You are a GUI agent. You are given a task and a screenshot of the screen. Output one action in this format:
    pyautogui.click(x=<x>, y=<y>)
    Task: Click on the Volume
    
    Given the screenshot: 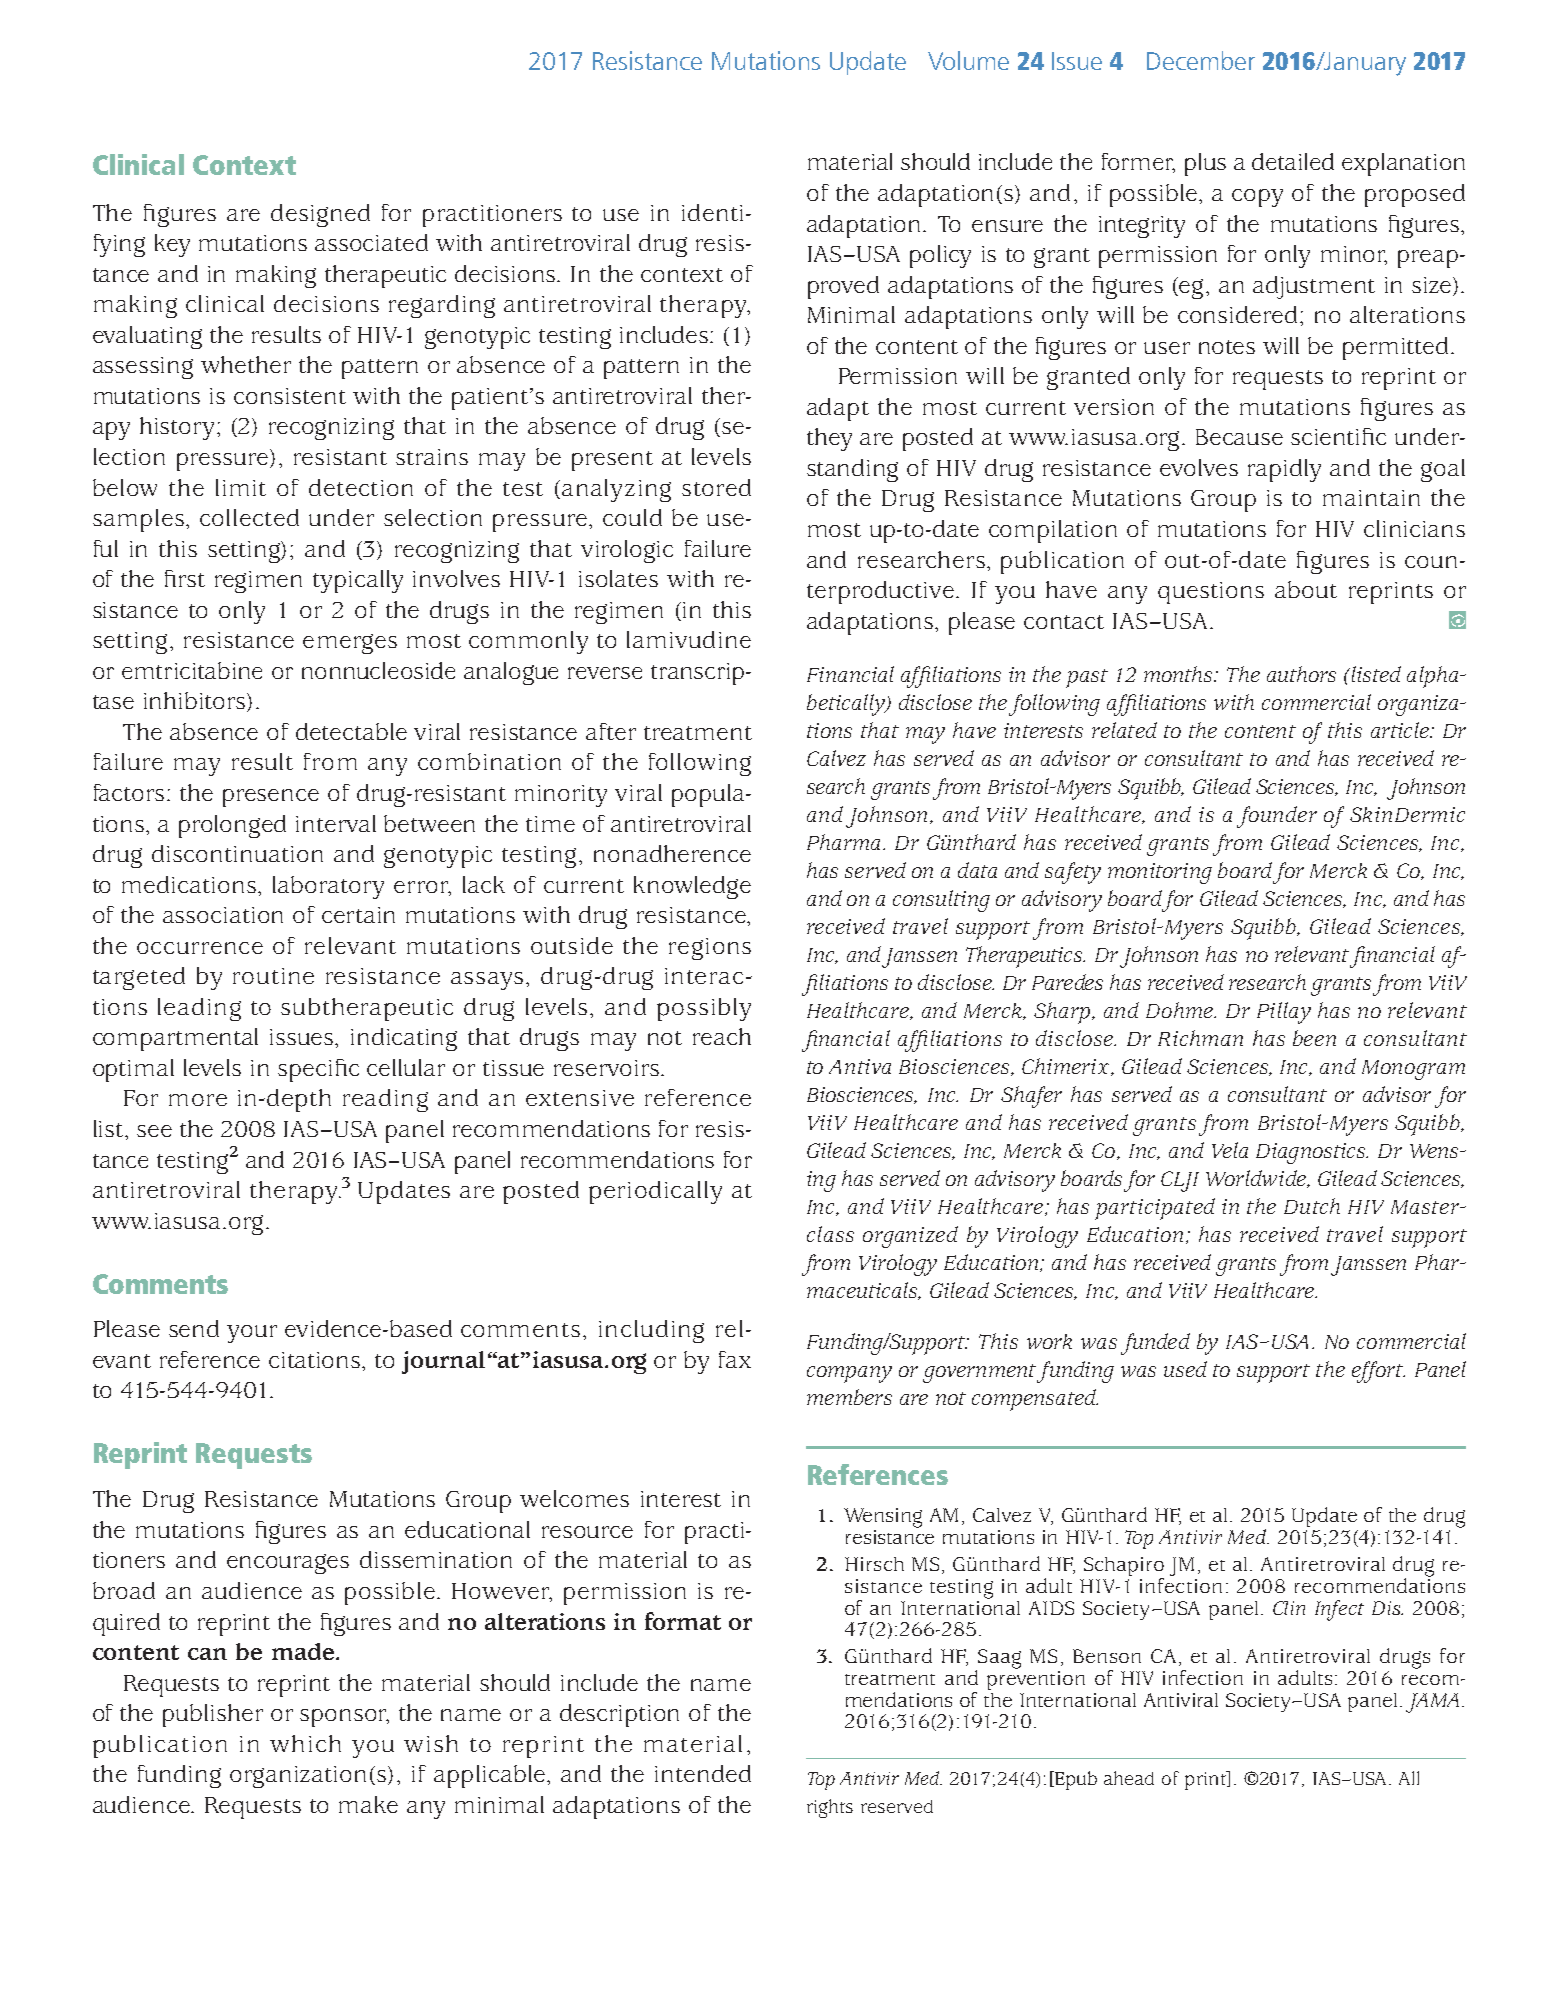 What is the action you would take?
    pyautogui.click(x=968, y=60)
